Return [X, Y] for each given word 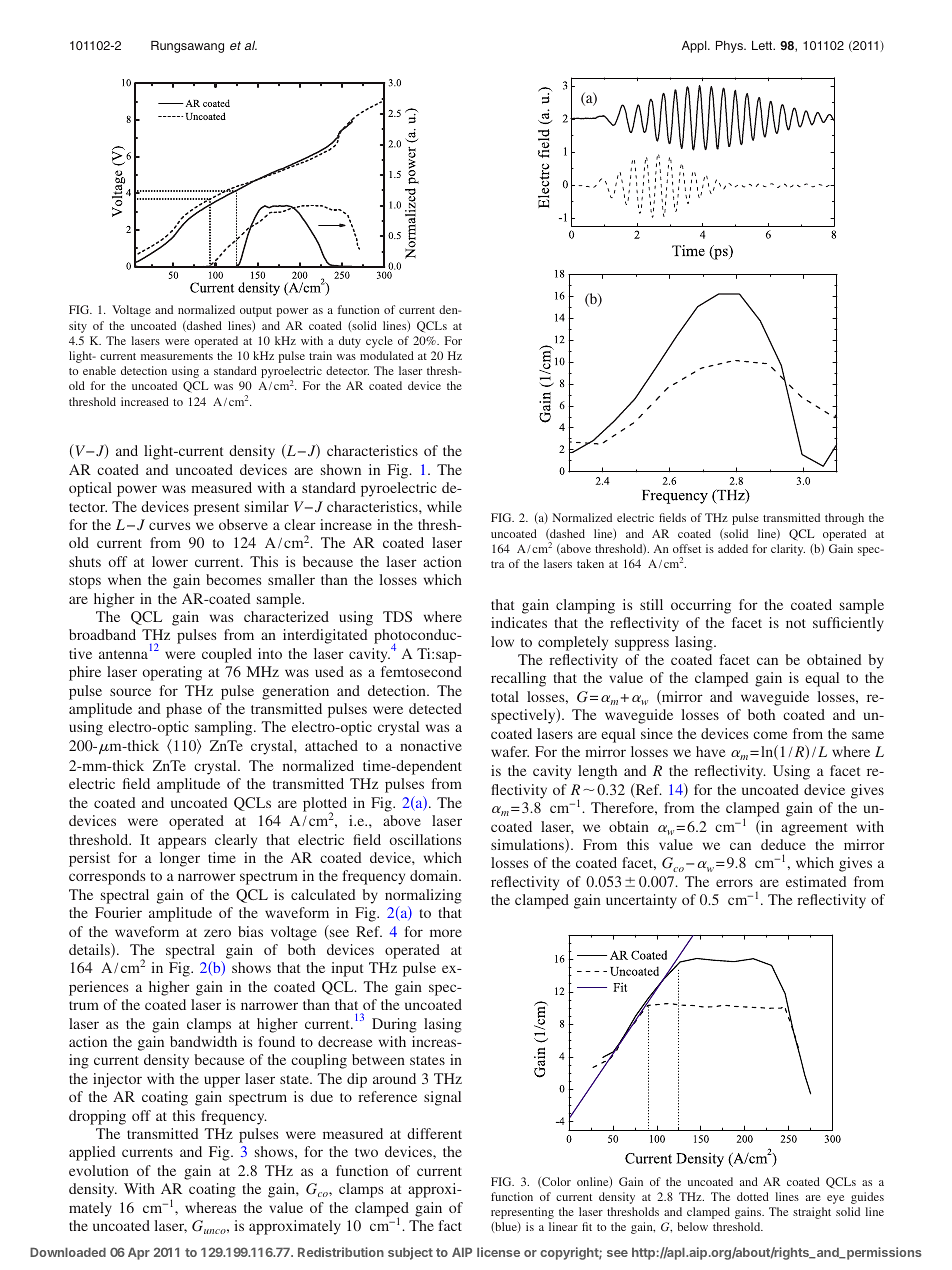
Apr [139, 1253]
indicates [519, 622]
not [796, 623]
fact [450, 1225]
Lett [763, 45]
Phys [730, 47]
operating [172, 673]
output [256, 312]
